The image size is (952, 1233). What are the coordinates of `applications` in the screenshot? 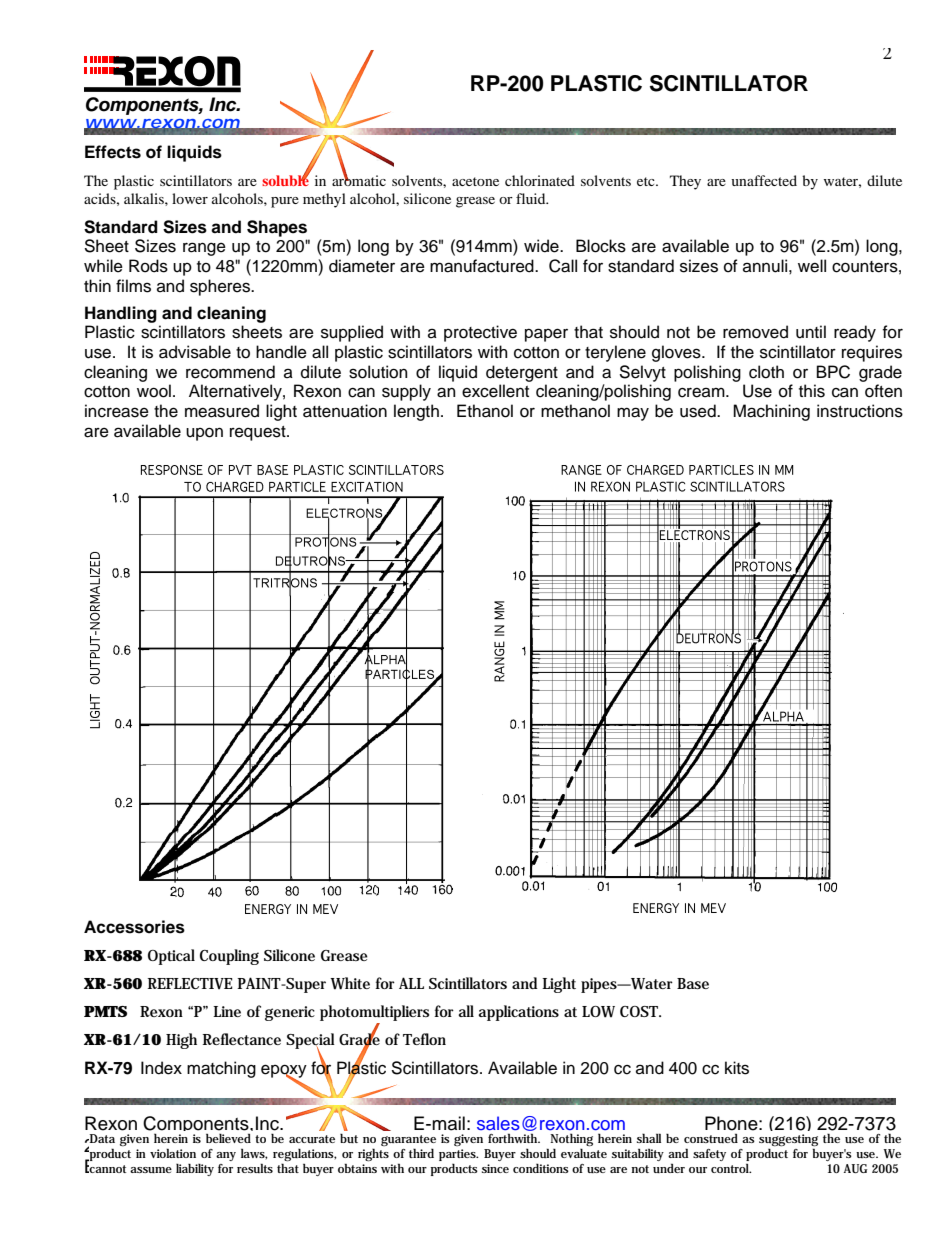 It's located at (518, 1013).
